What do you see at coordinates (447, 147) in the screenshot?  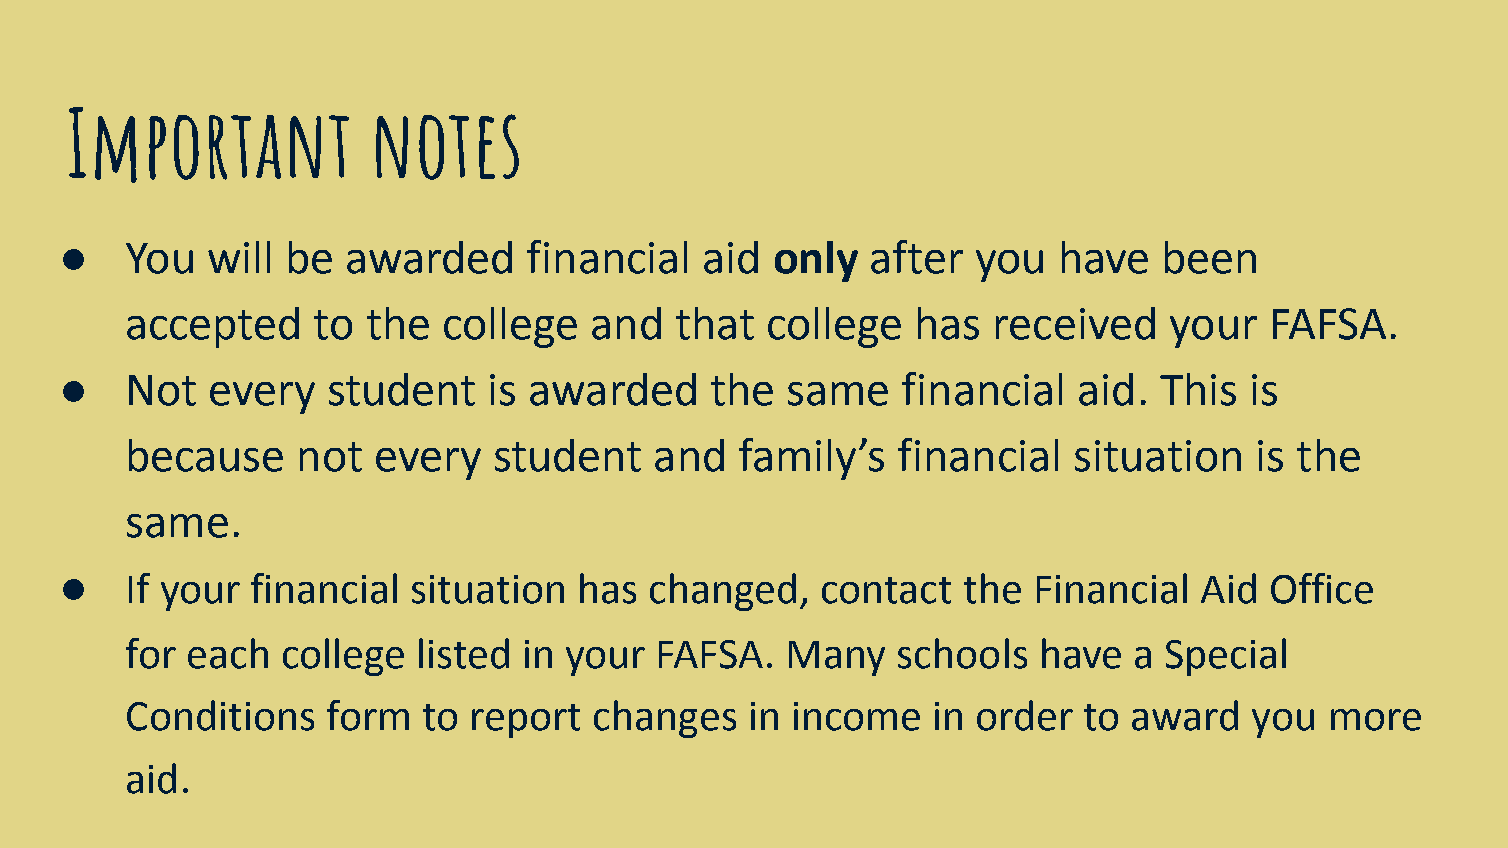 I see `notes` at bounding box center [447, 147].
